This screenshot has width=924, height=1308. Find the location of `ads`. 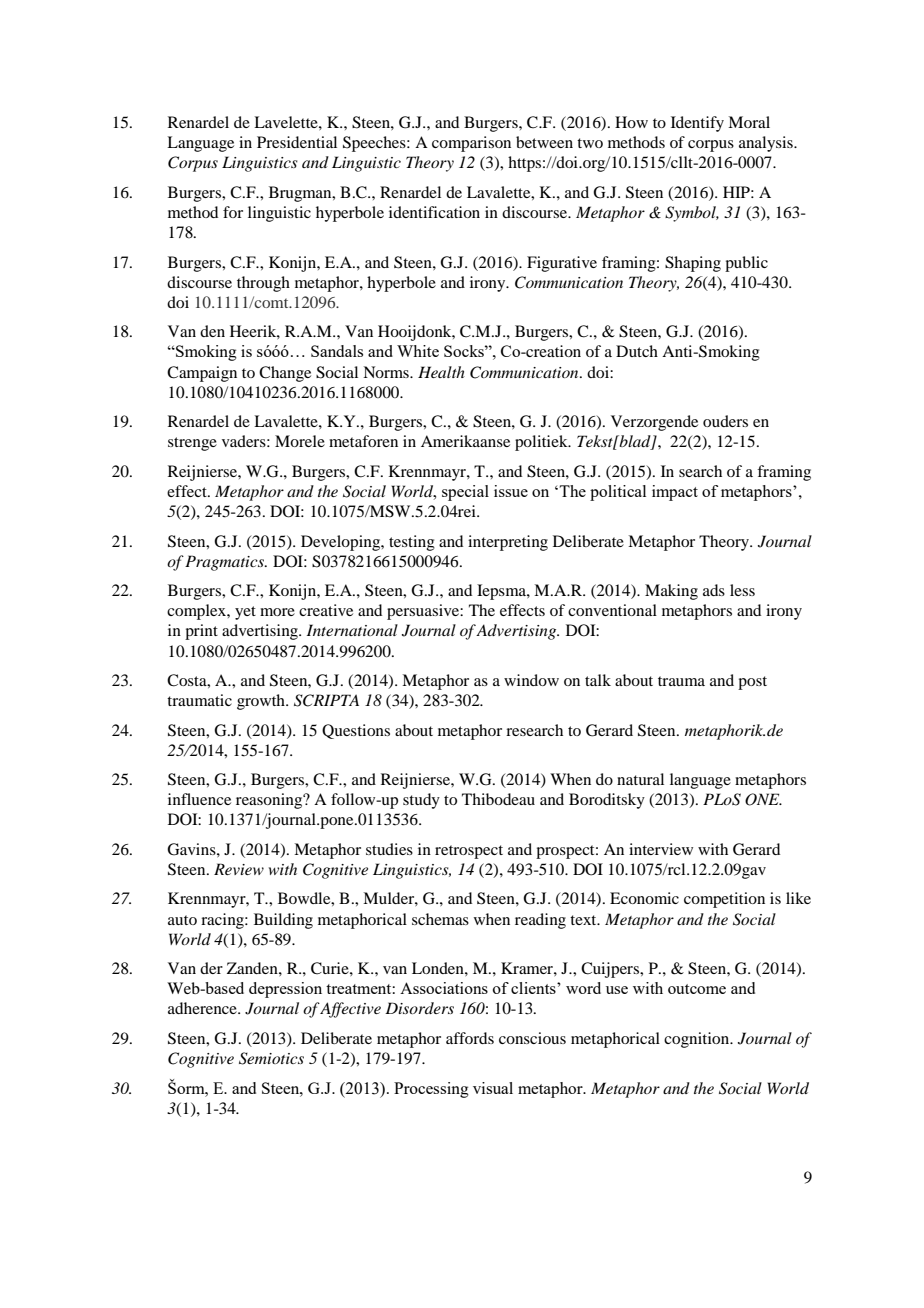

ads is located at coordinates (714, 590).
